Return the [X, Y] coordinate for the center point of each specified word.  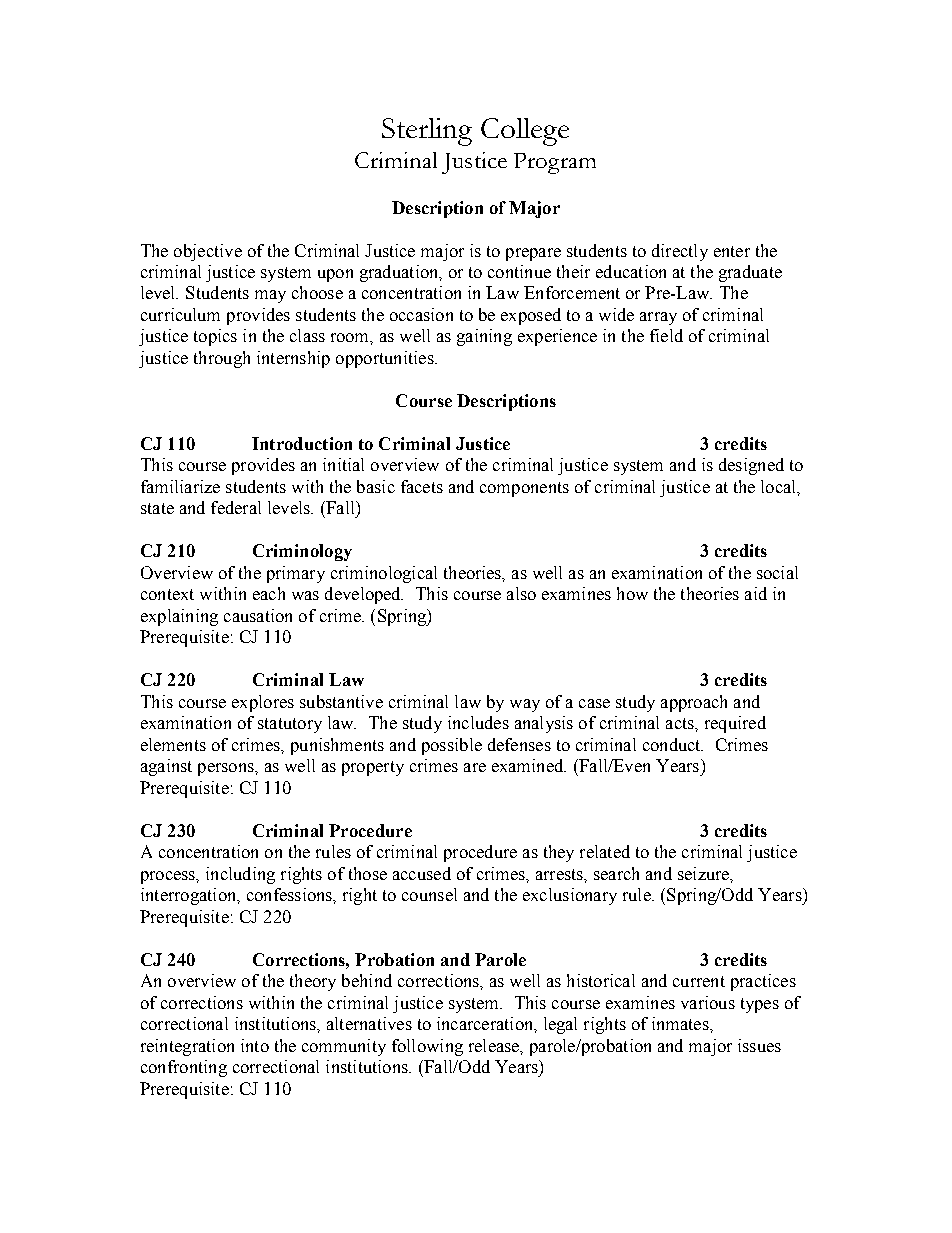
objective [208, 252]
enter [732, 251]
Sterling [427, 132]
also [521, 593]
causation [258, 615]
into [255, 1045]
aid [756, 593]
